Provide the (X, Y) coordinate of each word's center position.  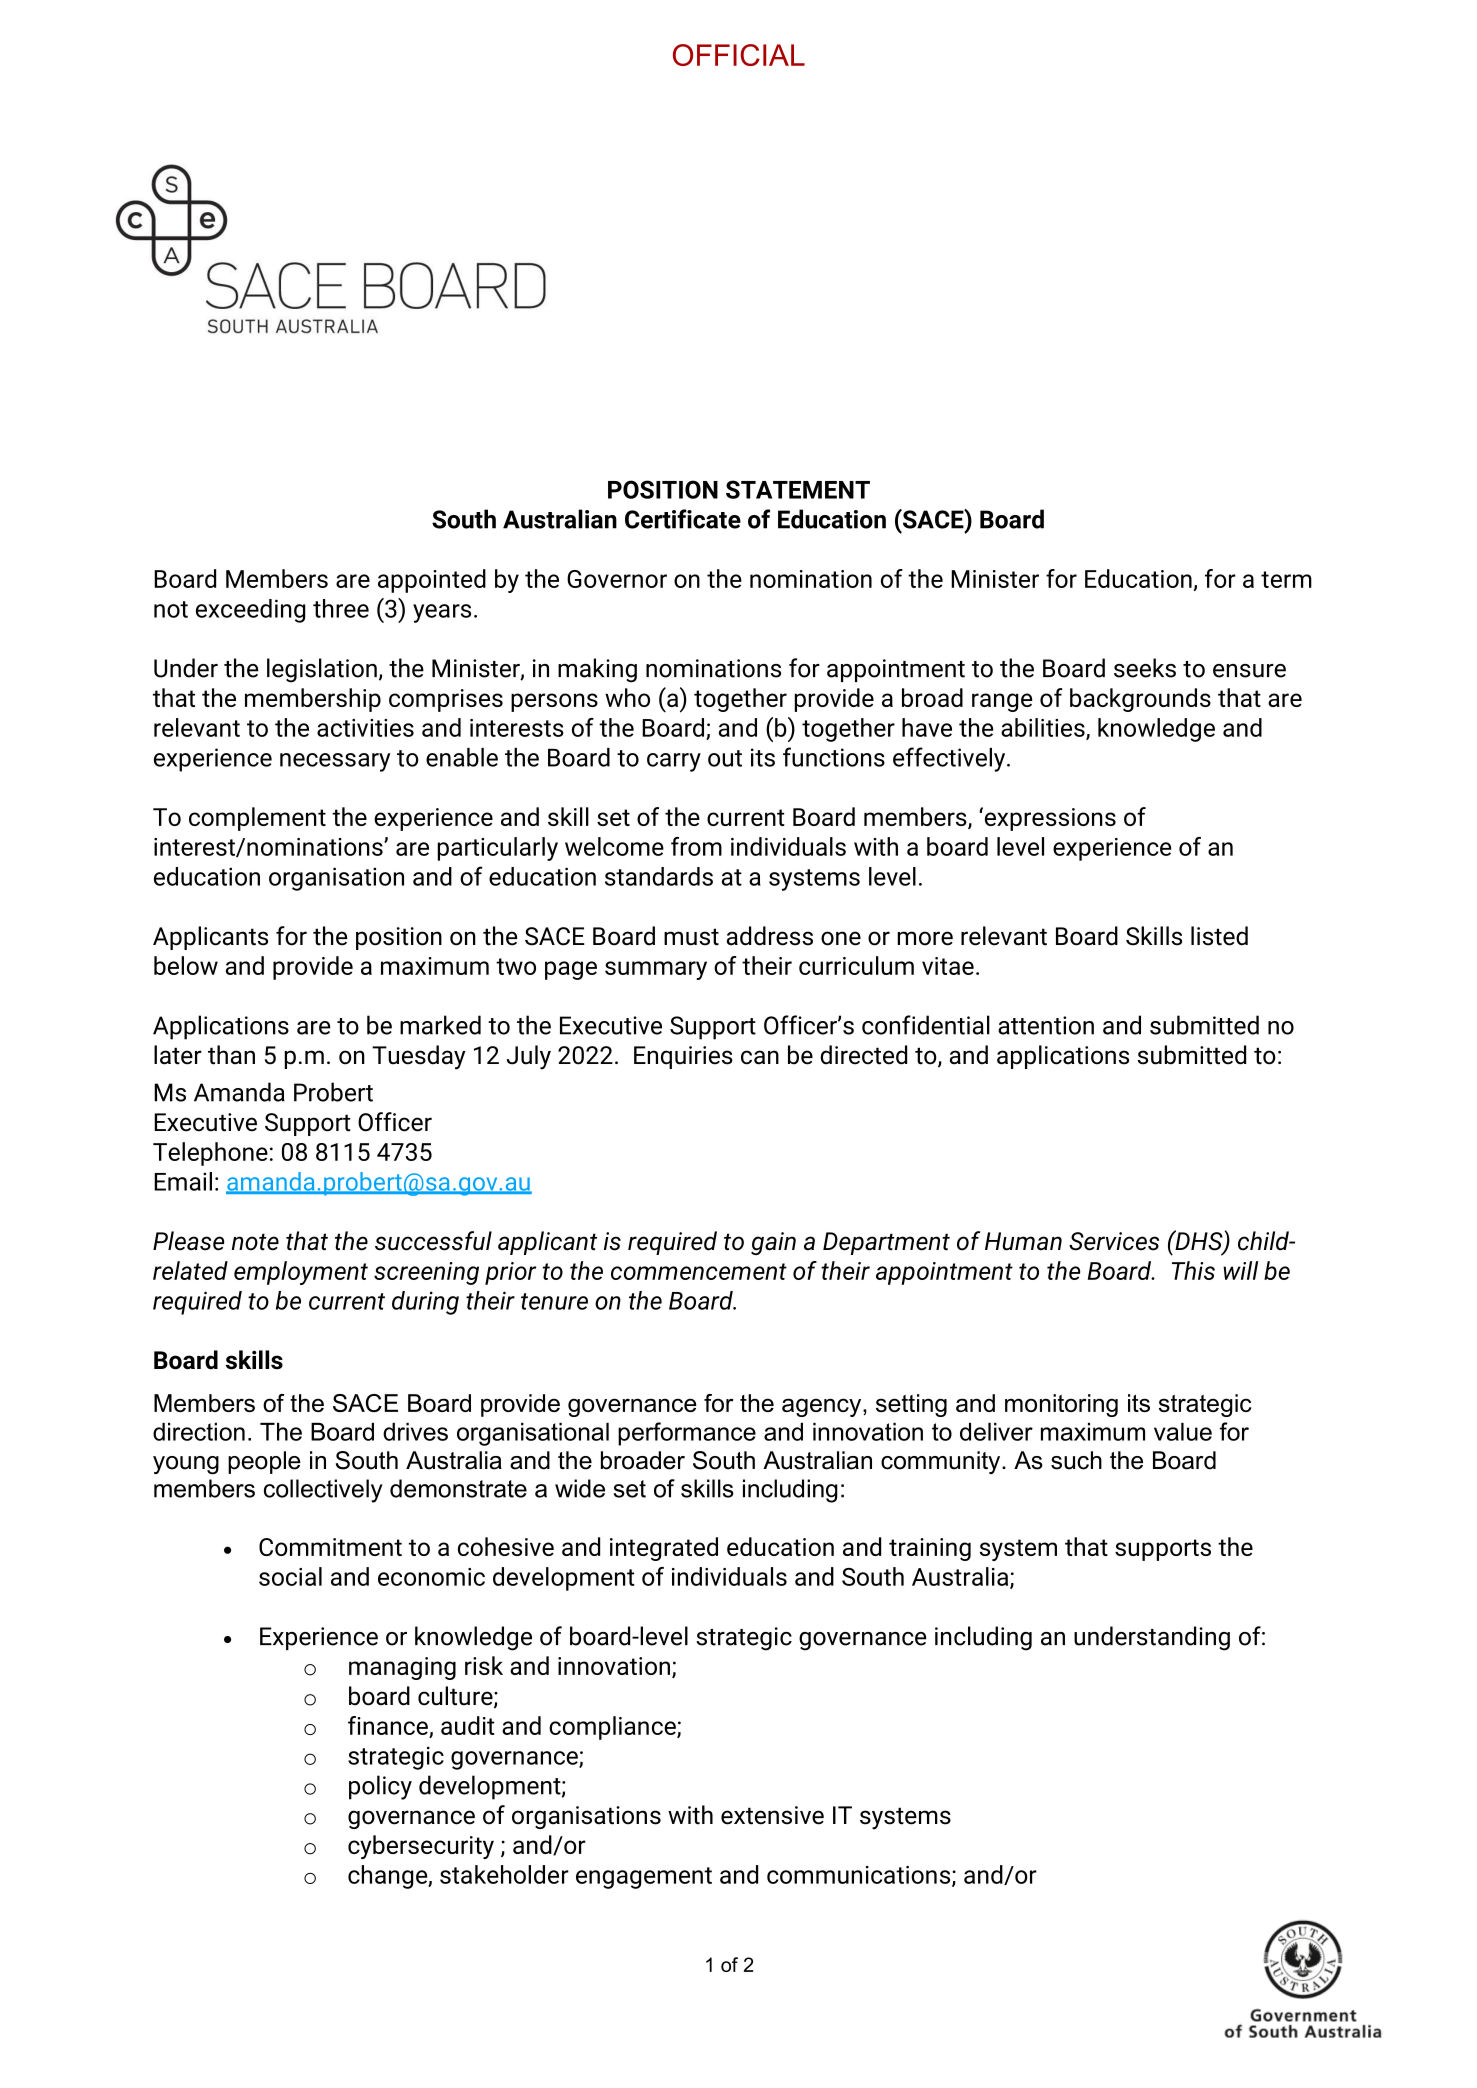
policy (380, 1787)
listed (1219, 936)
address (770, 936)
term (1286, 579)
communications (860, 1876)
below (186, 965)
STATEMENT (798, 489)
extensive (772, 1815)
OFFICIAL (739, 55)
